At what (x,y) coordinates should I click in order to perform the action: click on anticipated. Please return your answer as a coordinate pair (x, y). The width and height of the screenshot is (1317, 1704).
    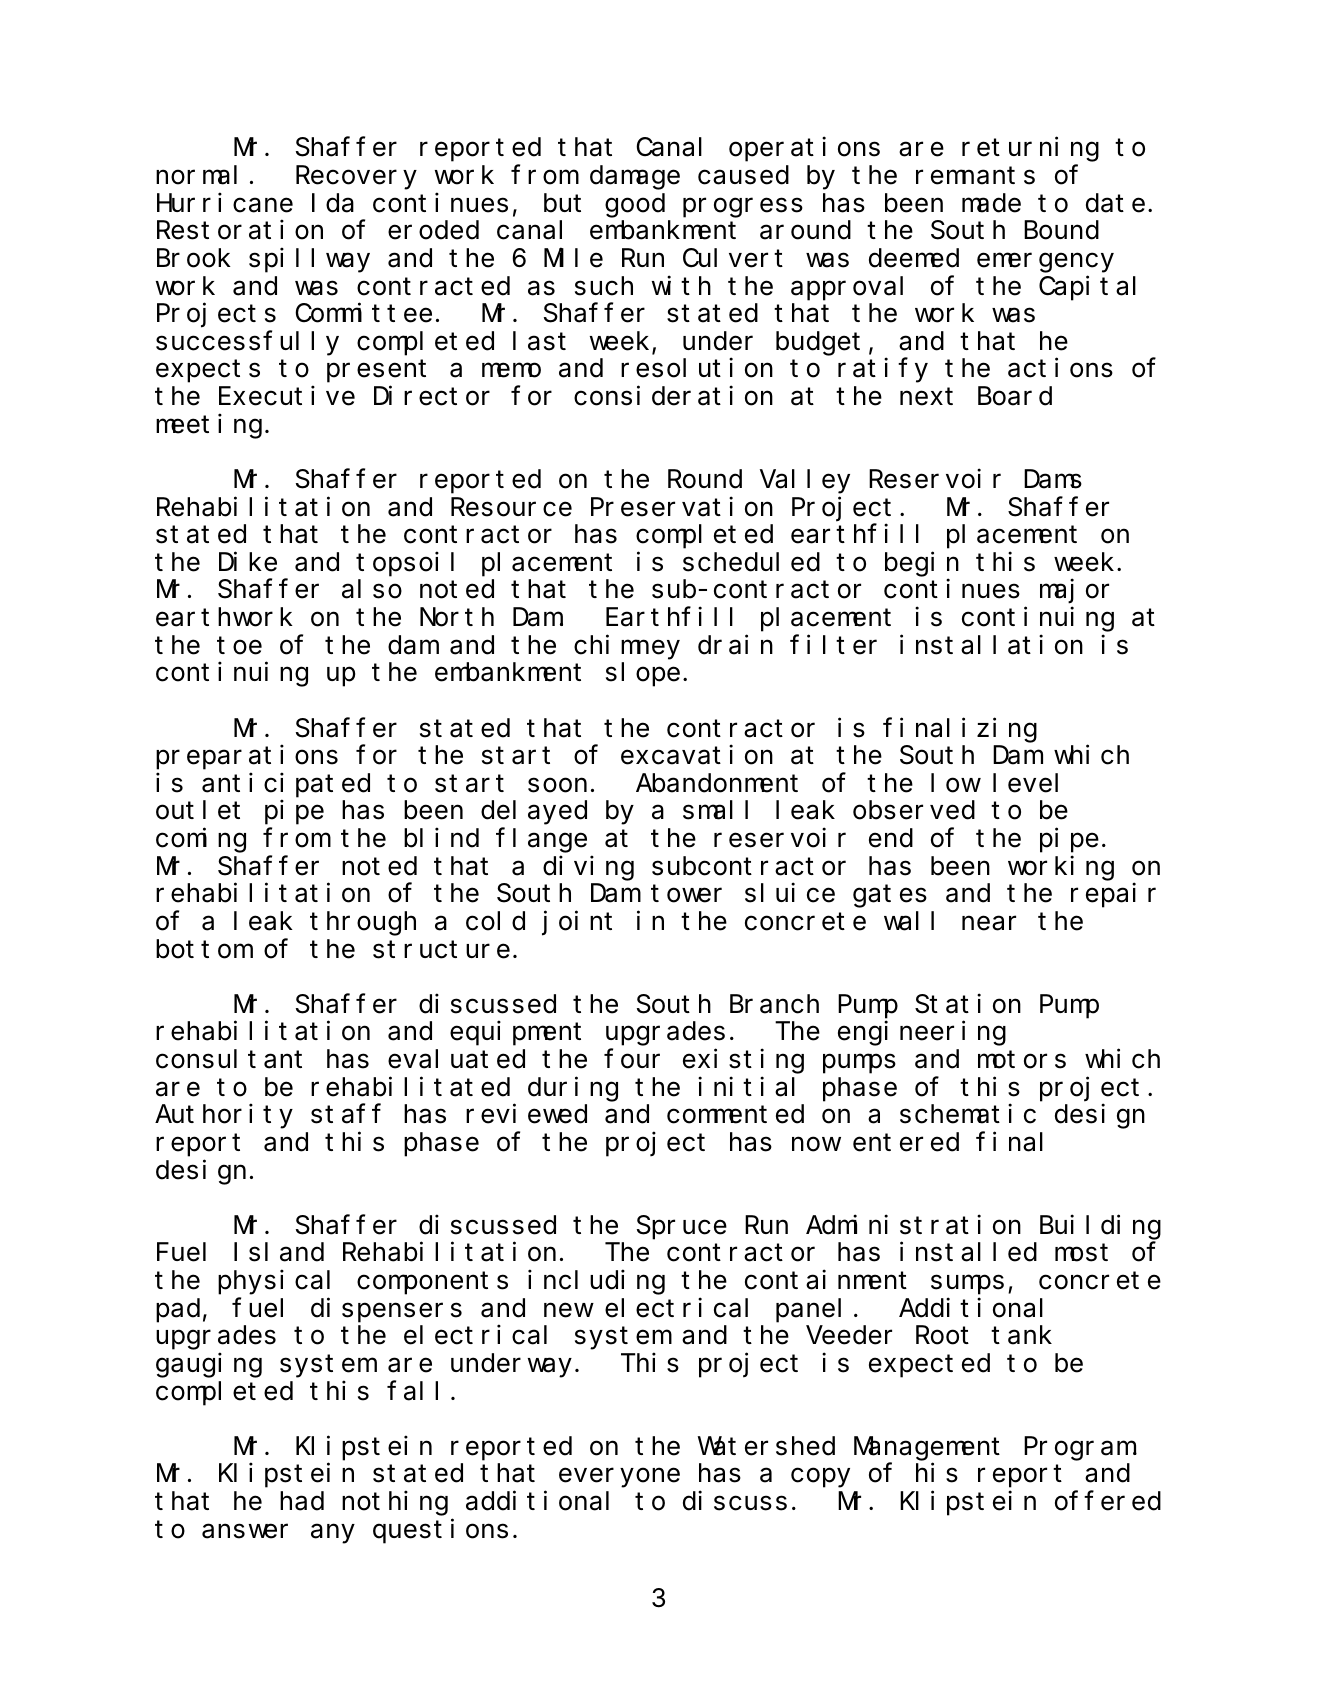
    Looking at the image, I should click on (286, 785).
